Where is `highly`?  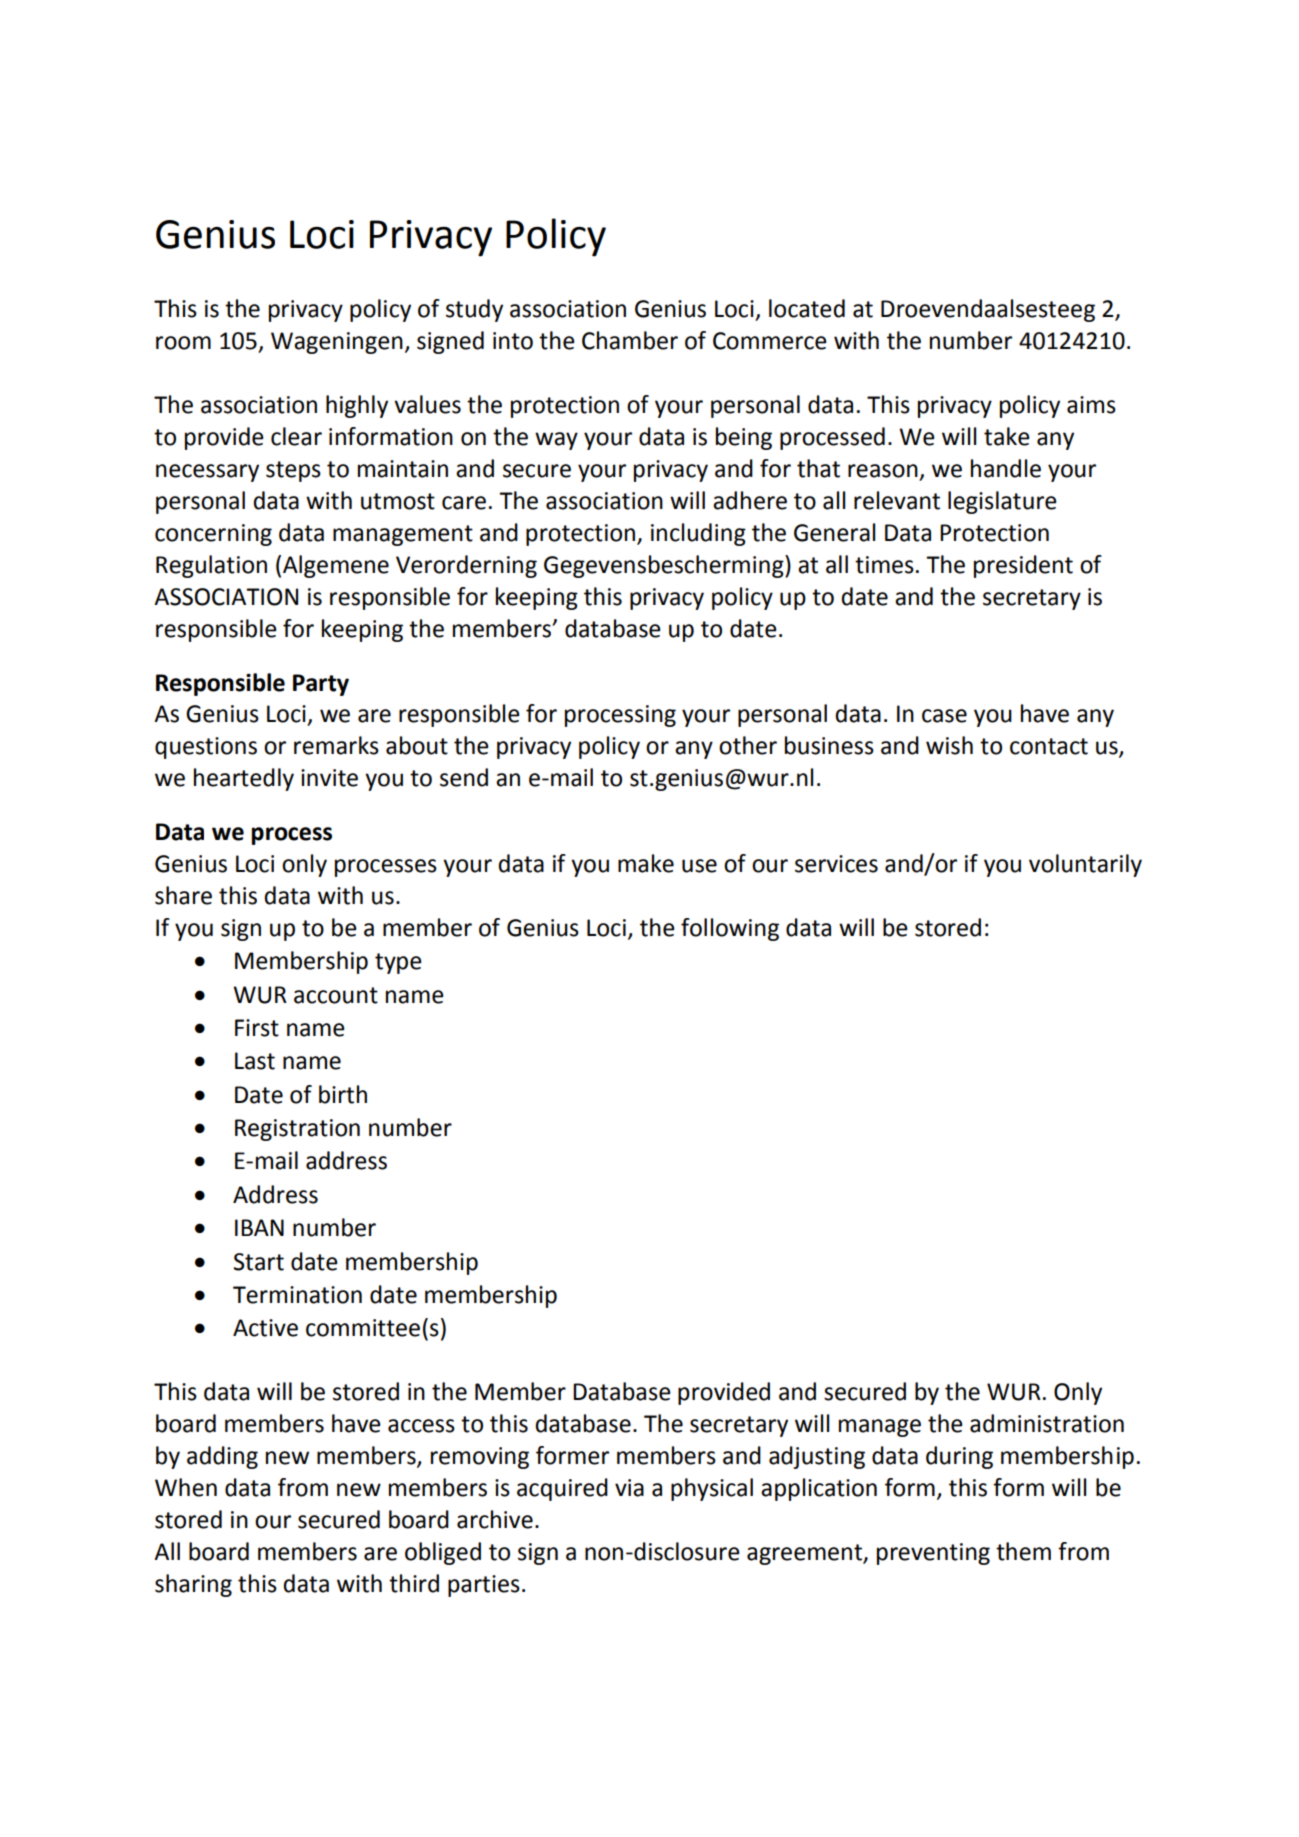
highly is located at coordinates (357, 406).
